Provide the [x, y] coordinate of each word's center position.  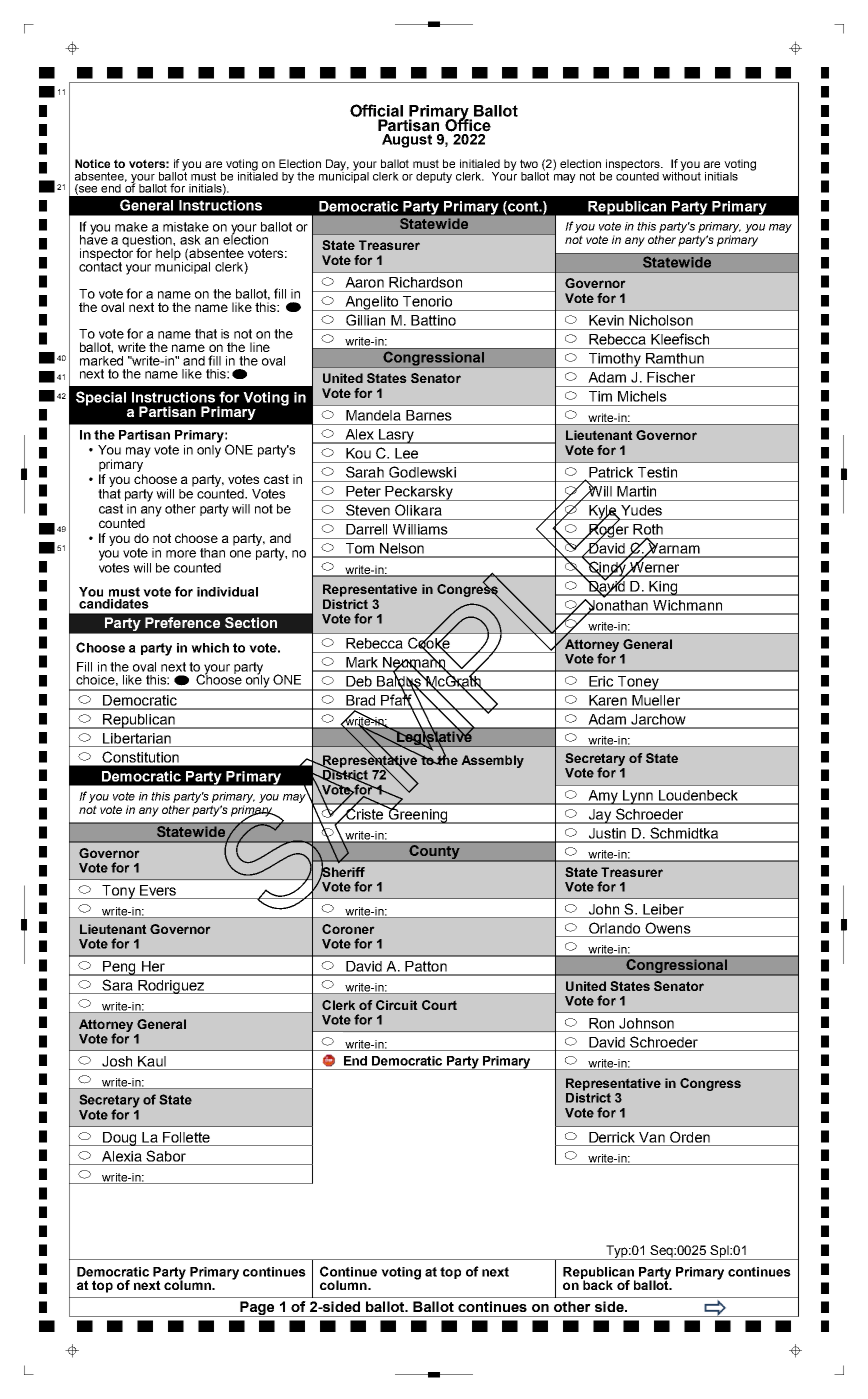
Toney [638, 683]
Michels [642, 396]
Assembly [492, 761]
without [681, 175]
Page [257, 1309]
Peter [363, 491]
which [210, 648]
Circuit [397, 1005]
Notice [92, 163]
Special [101, 398]
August [407, 141]
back [597, 1284]
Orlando [614, 928]
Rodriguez [171, 987]
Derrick [612, 1137]
